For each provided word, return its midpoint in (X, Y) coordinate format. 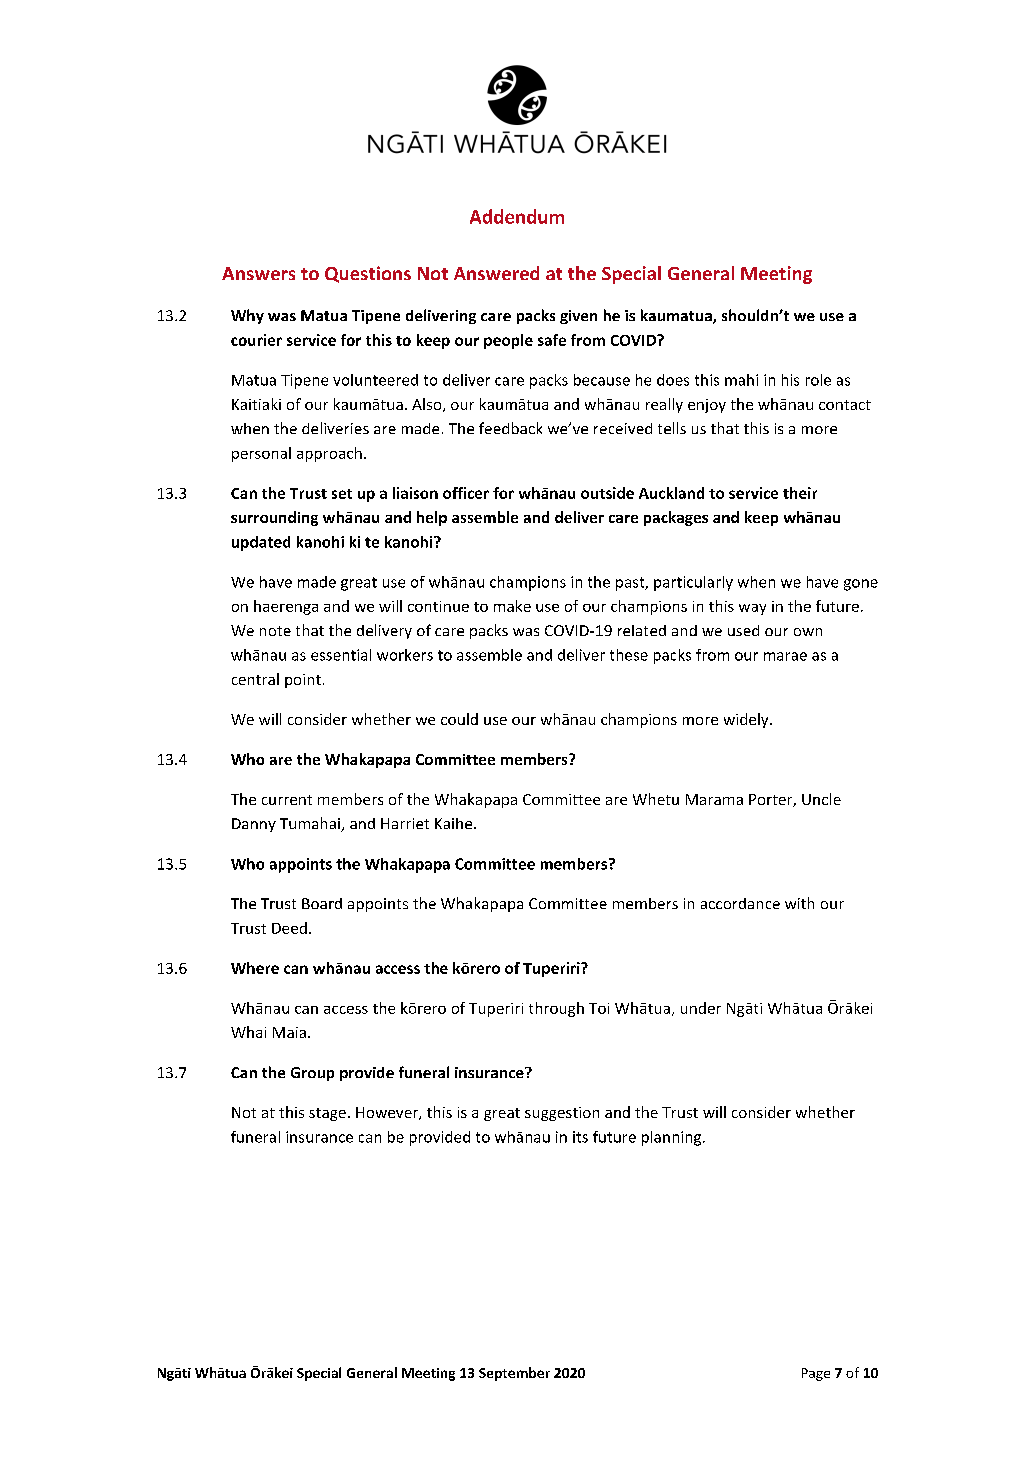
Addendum (517, 216)
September (514, 1374)
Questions (368, 274)
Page (816, 1374)
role (818, 380)
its (580, 1137)
